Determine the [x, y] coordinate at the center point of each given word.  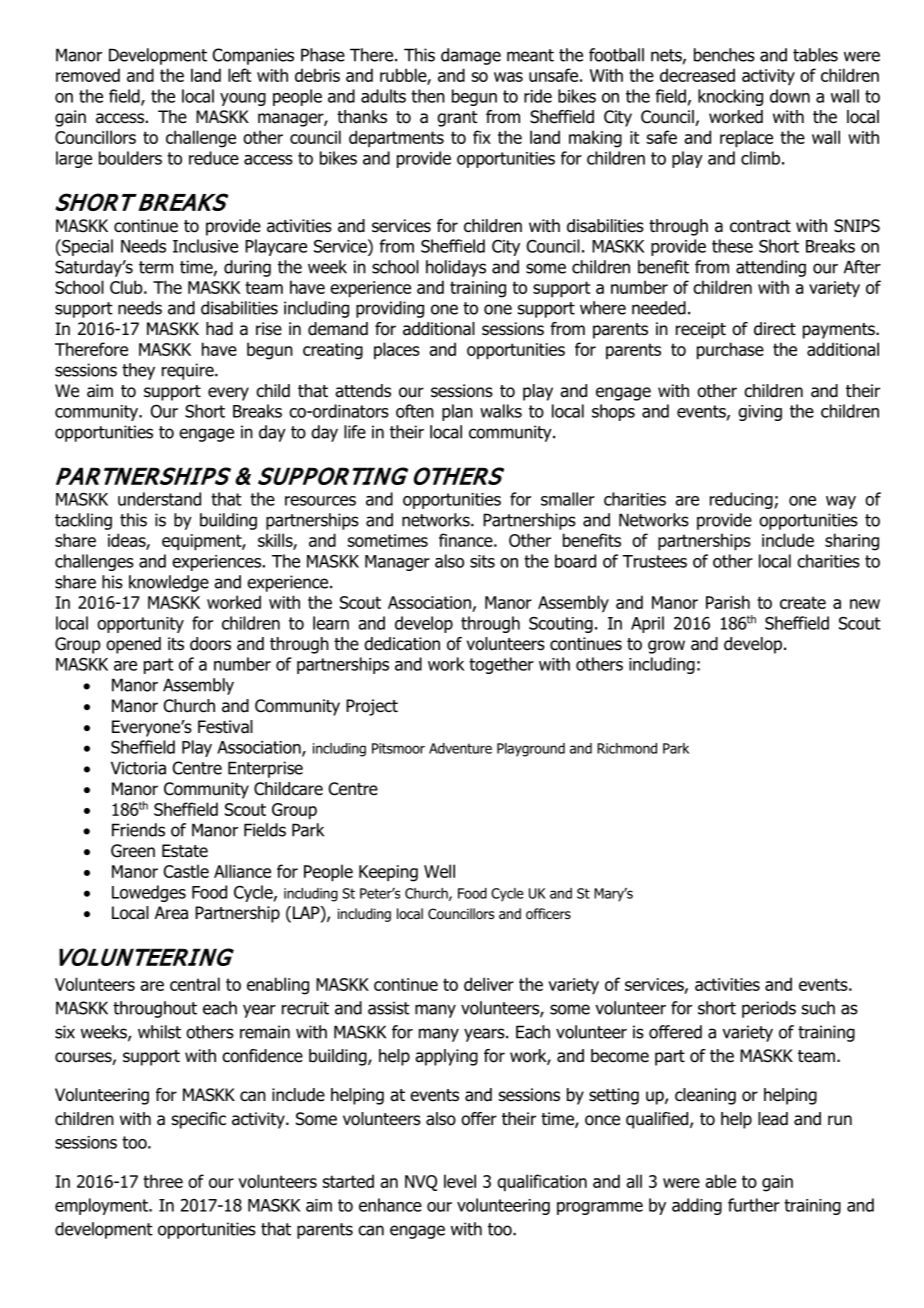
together [501, 665]
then [428, 96]
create [803, 602]
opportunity [140, 625]
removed [88, 75]
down [790, 96]
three [163, 1181]
